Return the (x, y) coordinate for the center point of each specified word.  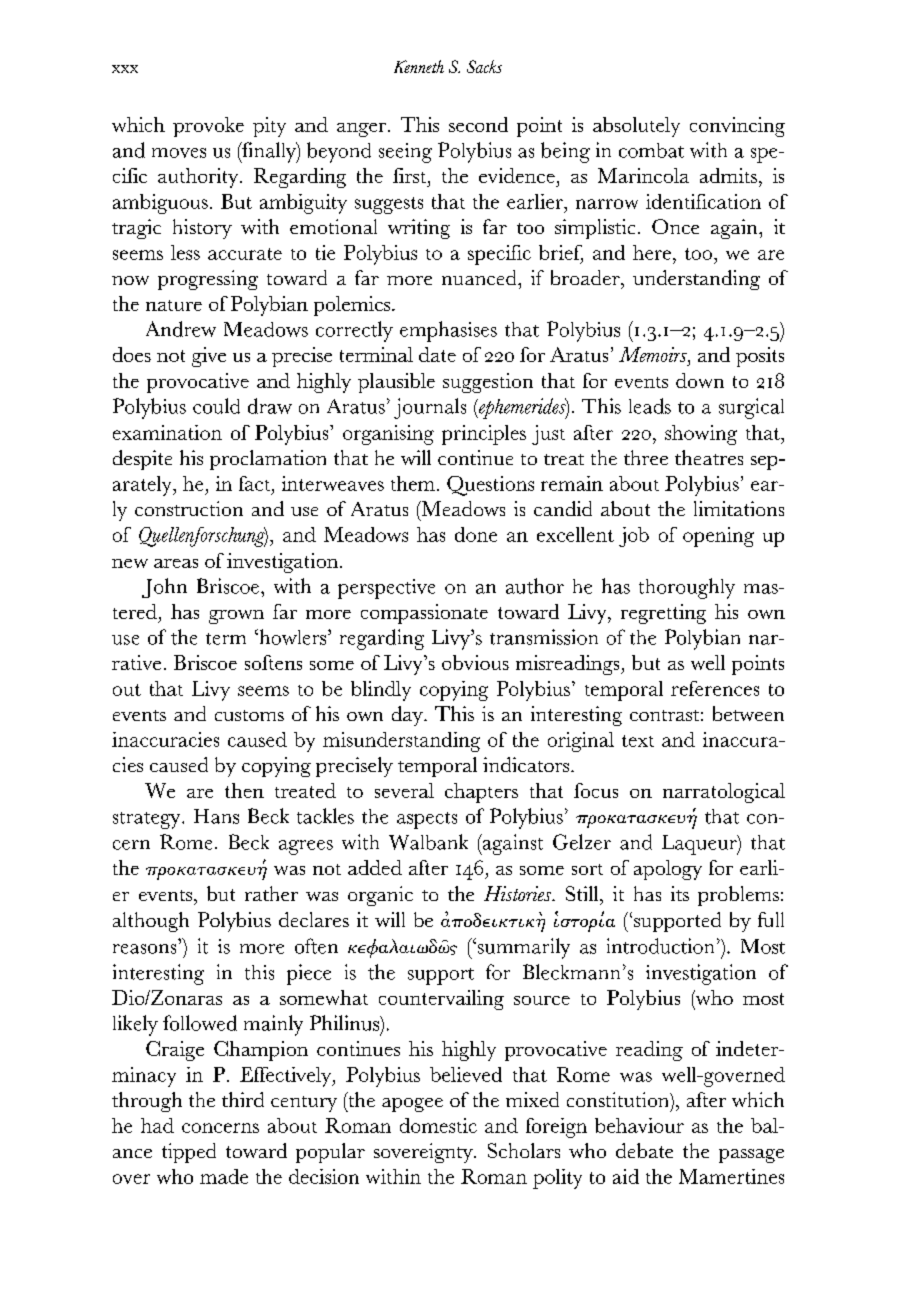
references (715, 688)
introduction (660, 946)
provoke (208, 127)
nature (174, 305)
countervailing (441, 1000)
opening (718, 537)
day (408, 716)
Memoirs (654, 354)
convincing (737, 127)
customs (249, 715)
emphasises (448, 331)
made (224, 1176)
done (476, 534)
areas (176, 563)
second (478, 124)
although (151, 922)
